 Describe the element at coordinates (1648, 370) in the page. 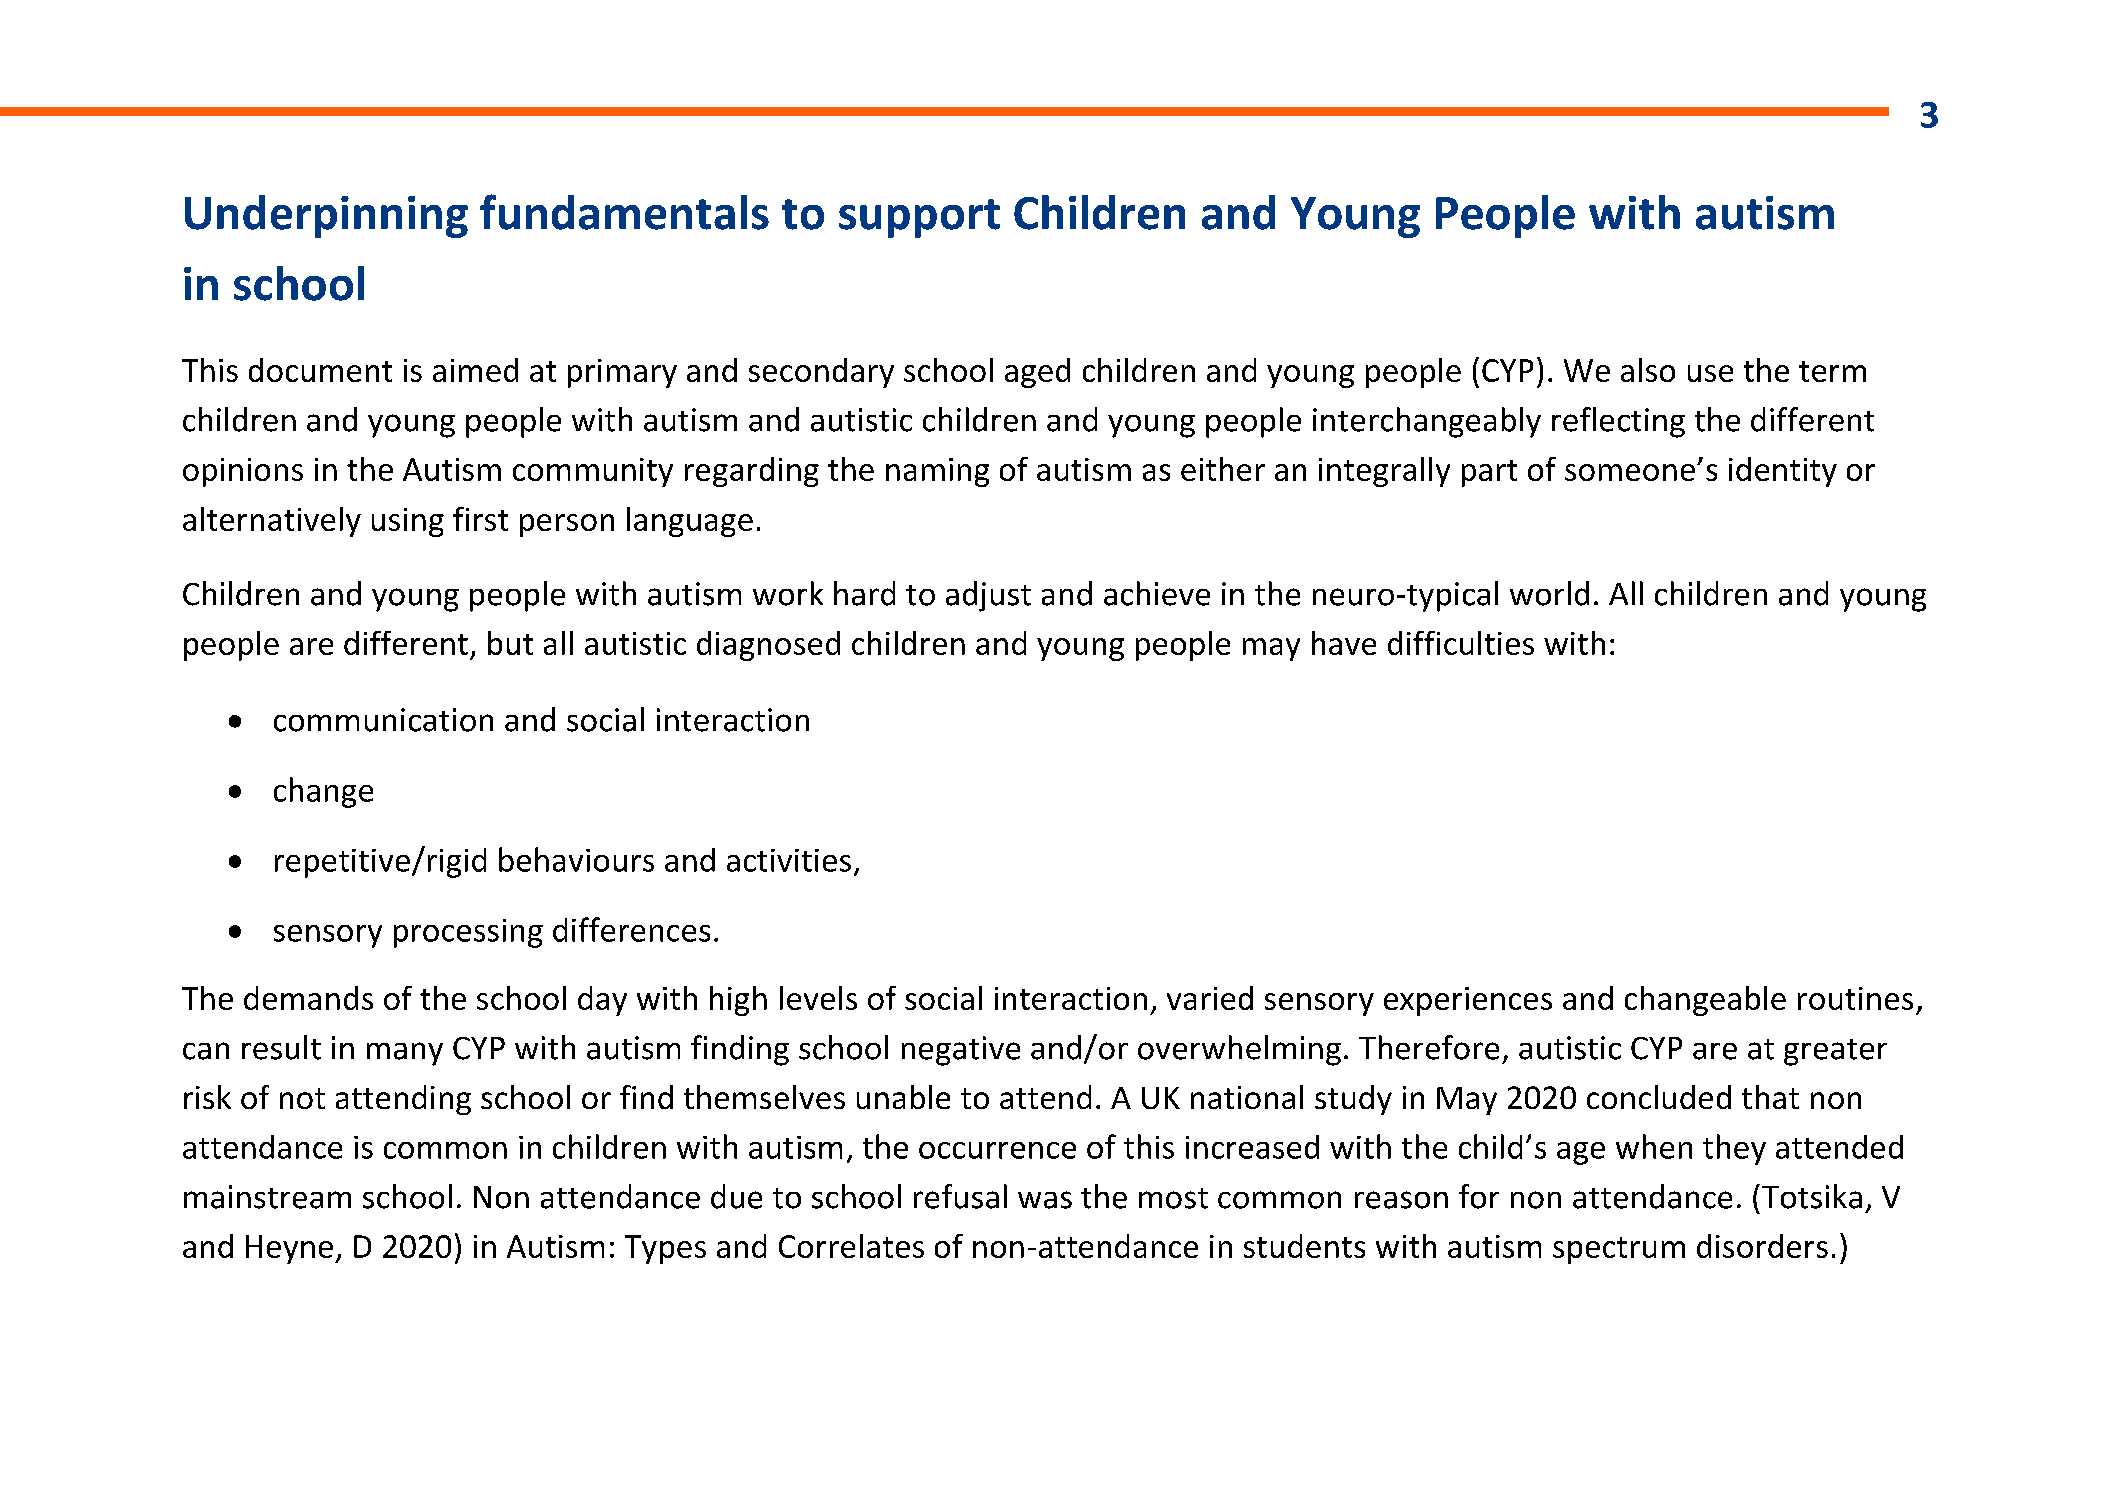

I see `also` at that location.
